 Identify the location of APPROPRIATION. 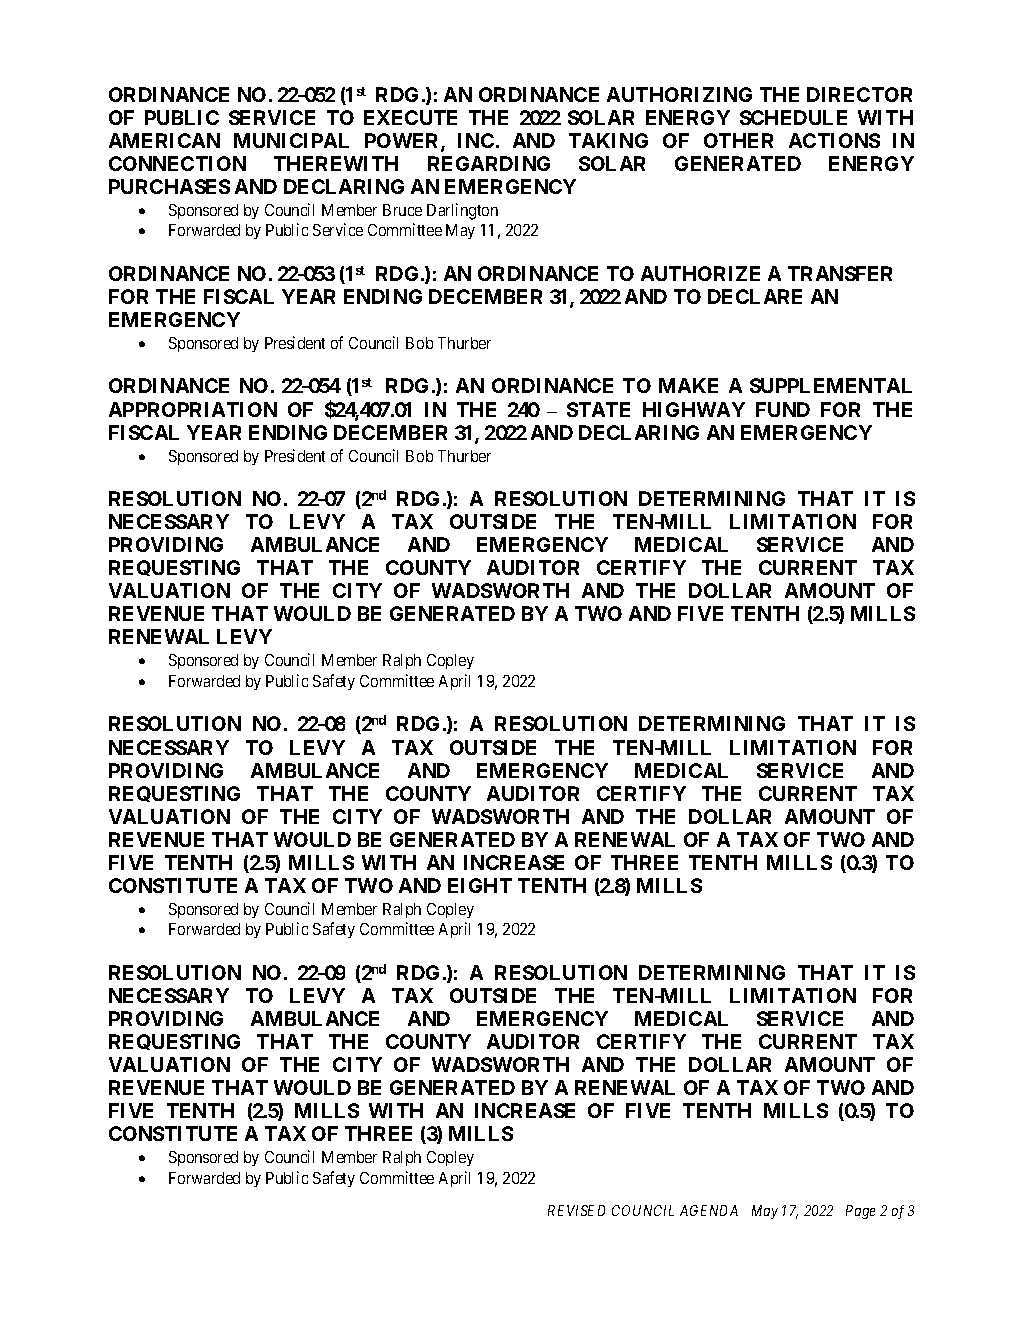
(193, 409).
